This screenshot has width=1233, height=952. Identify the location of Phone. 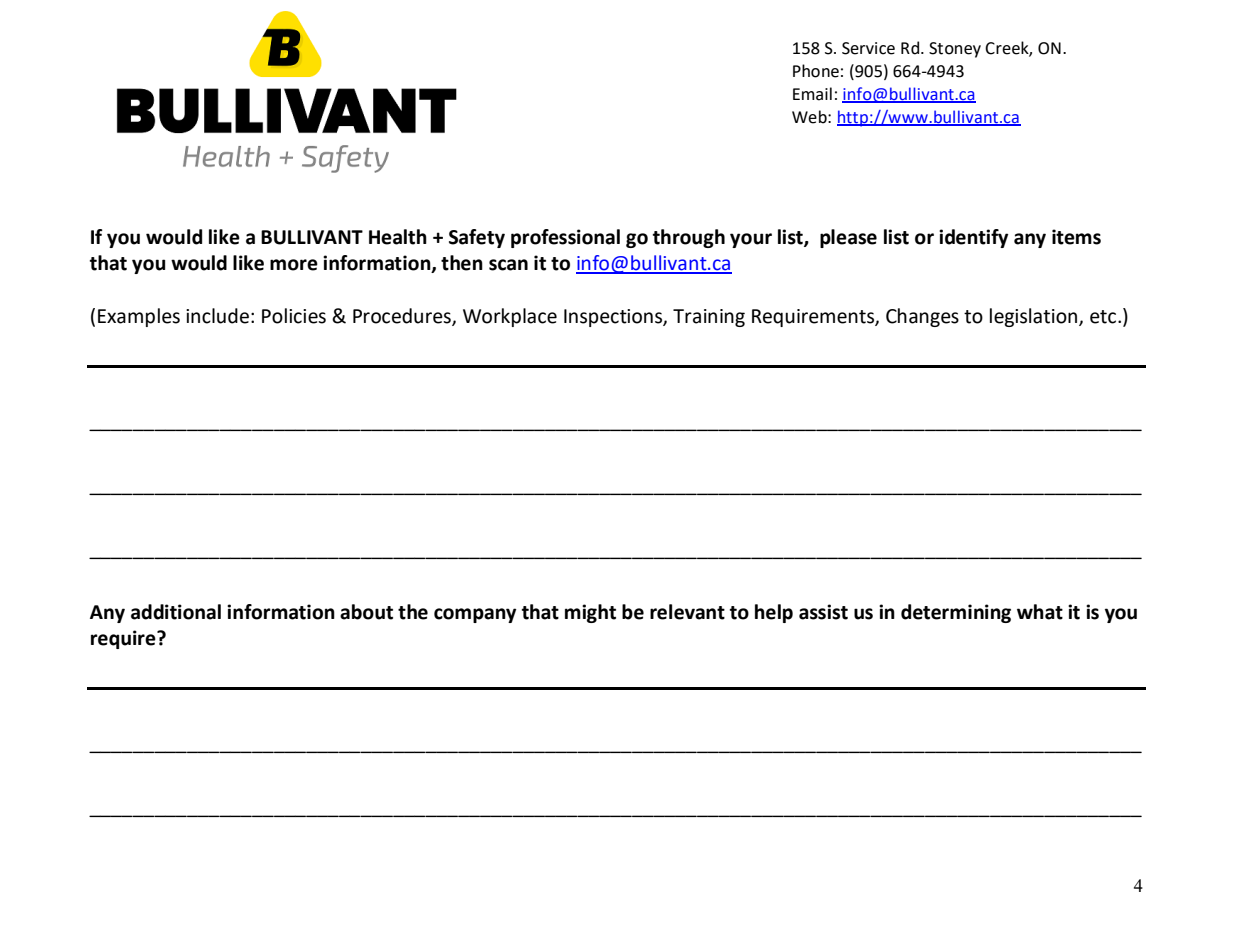
(816, 71).
